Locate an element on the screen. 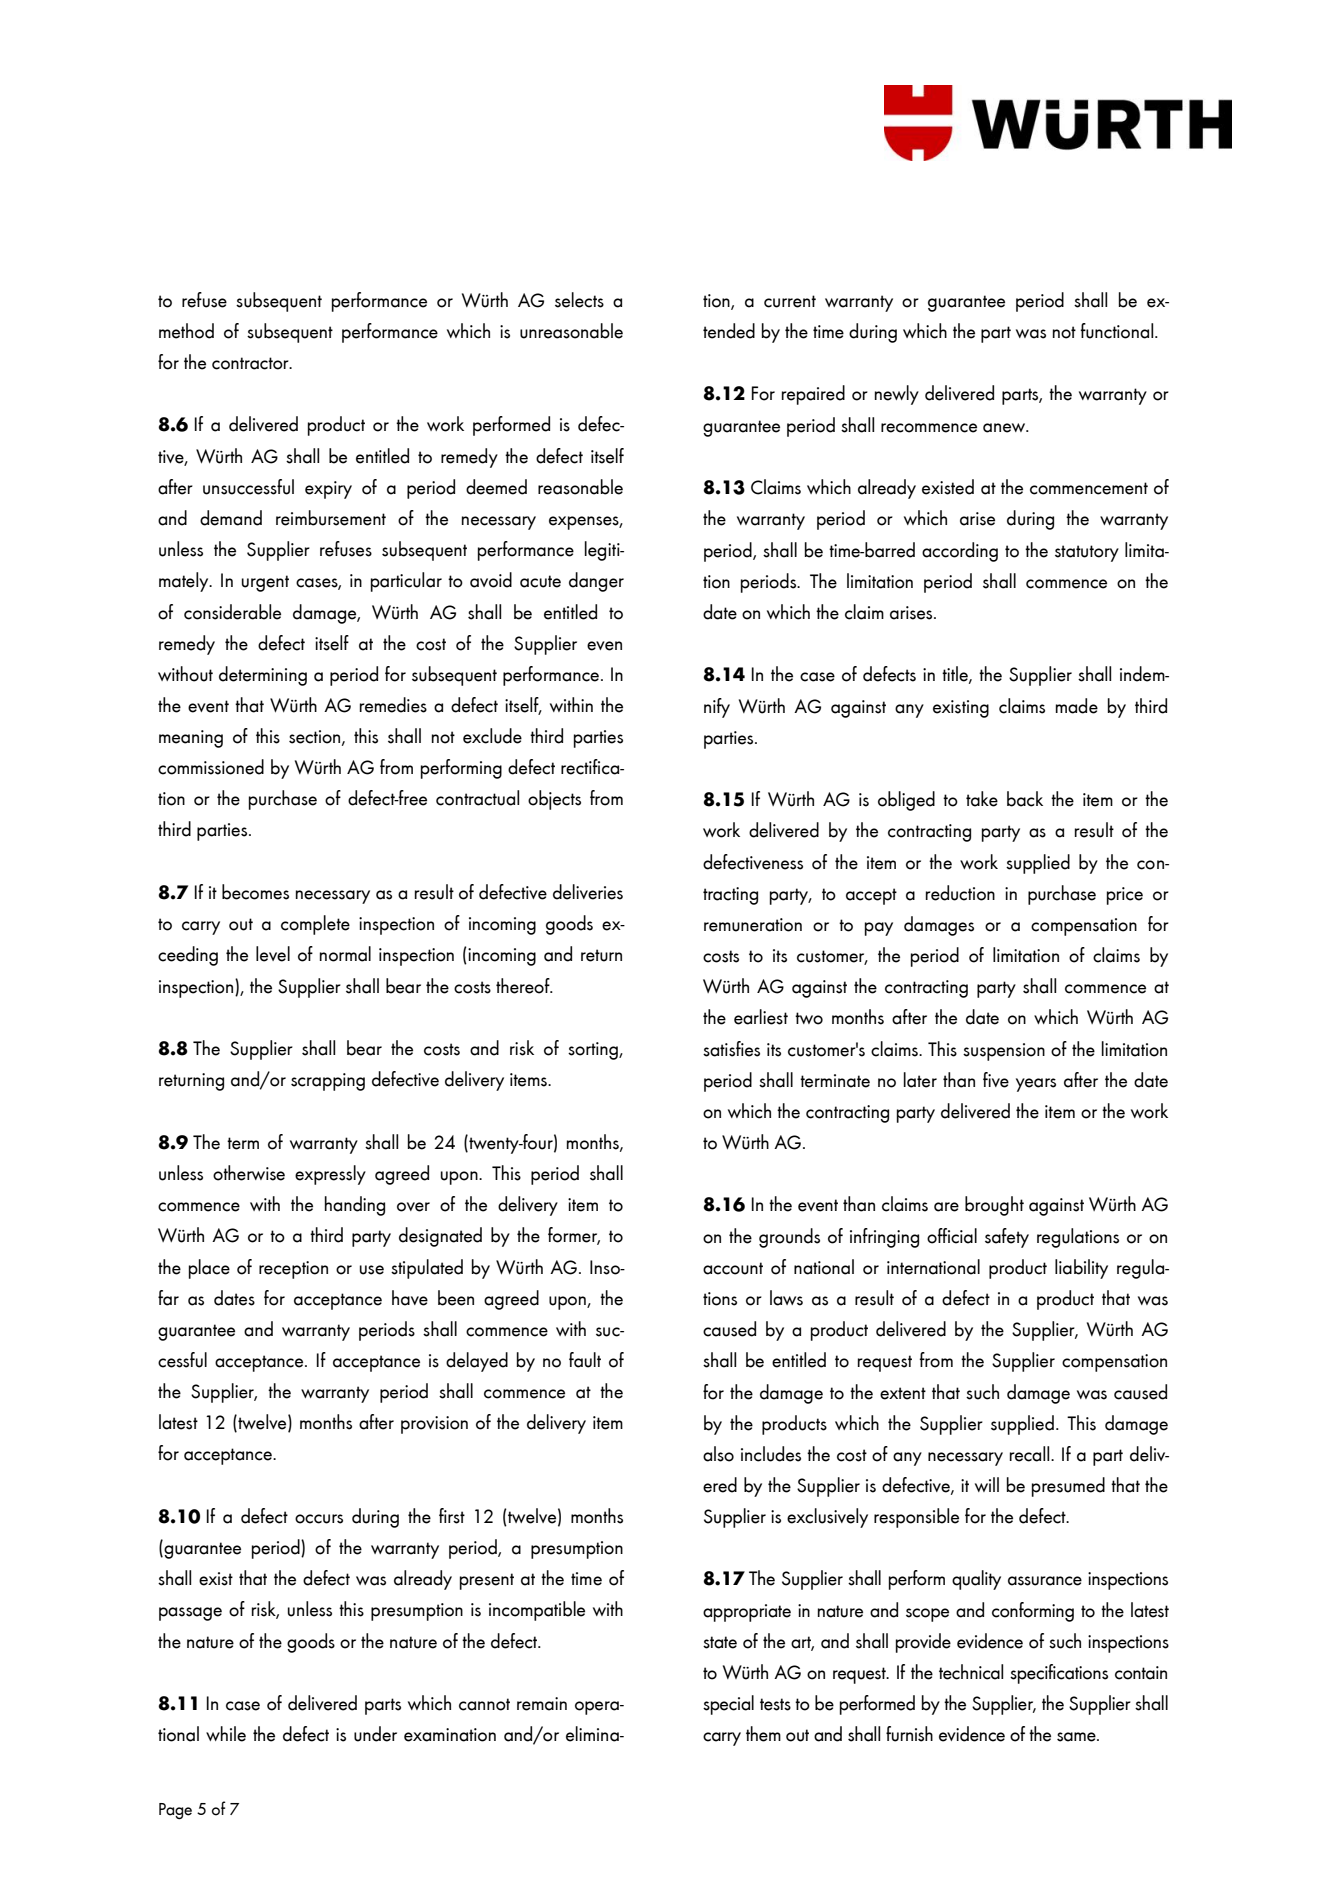 This screenshot has height=1877, width=1327. same is located at coordinates (1077, 1737).
